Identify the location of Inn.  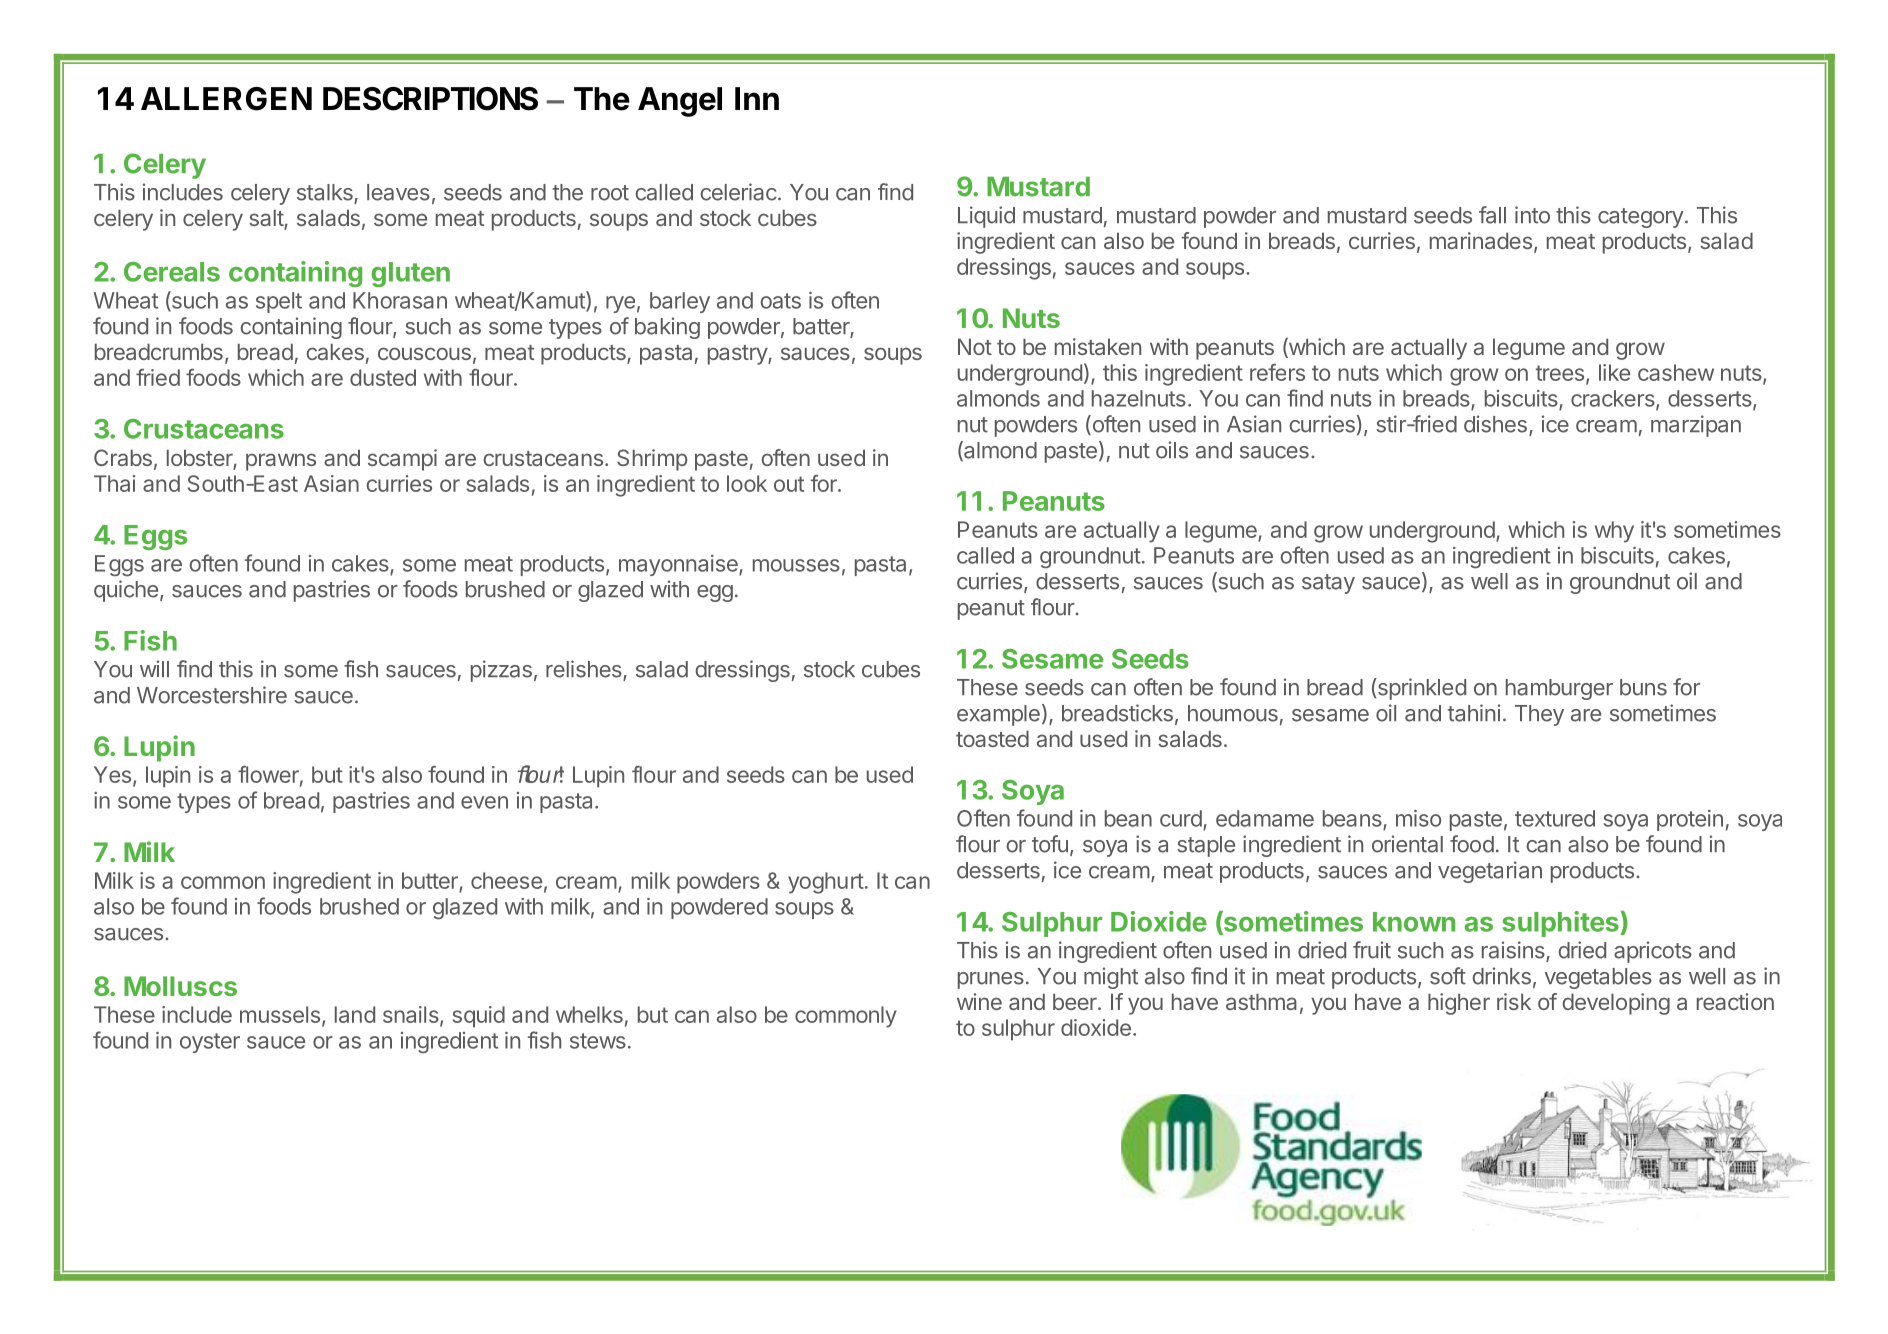
(757, 98).
